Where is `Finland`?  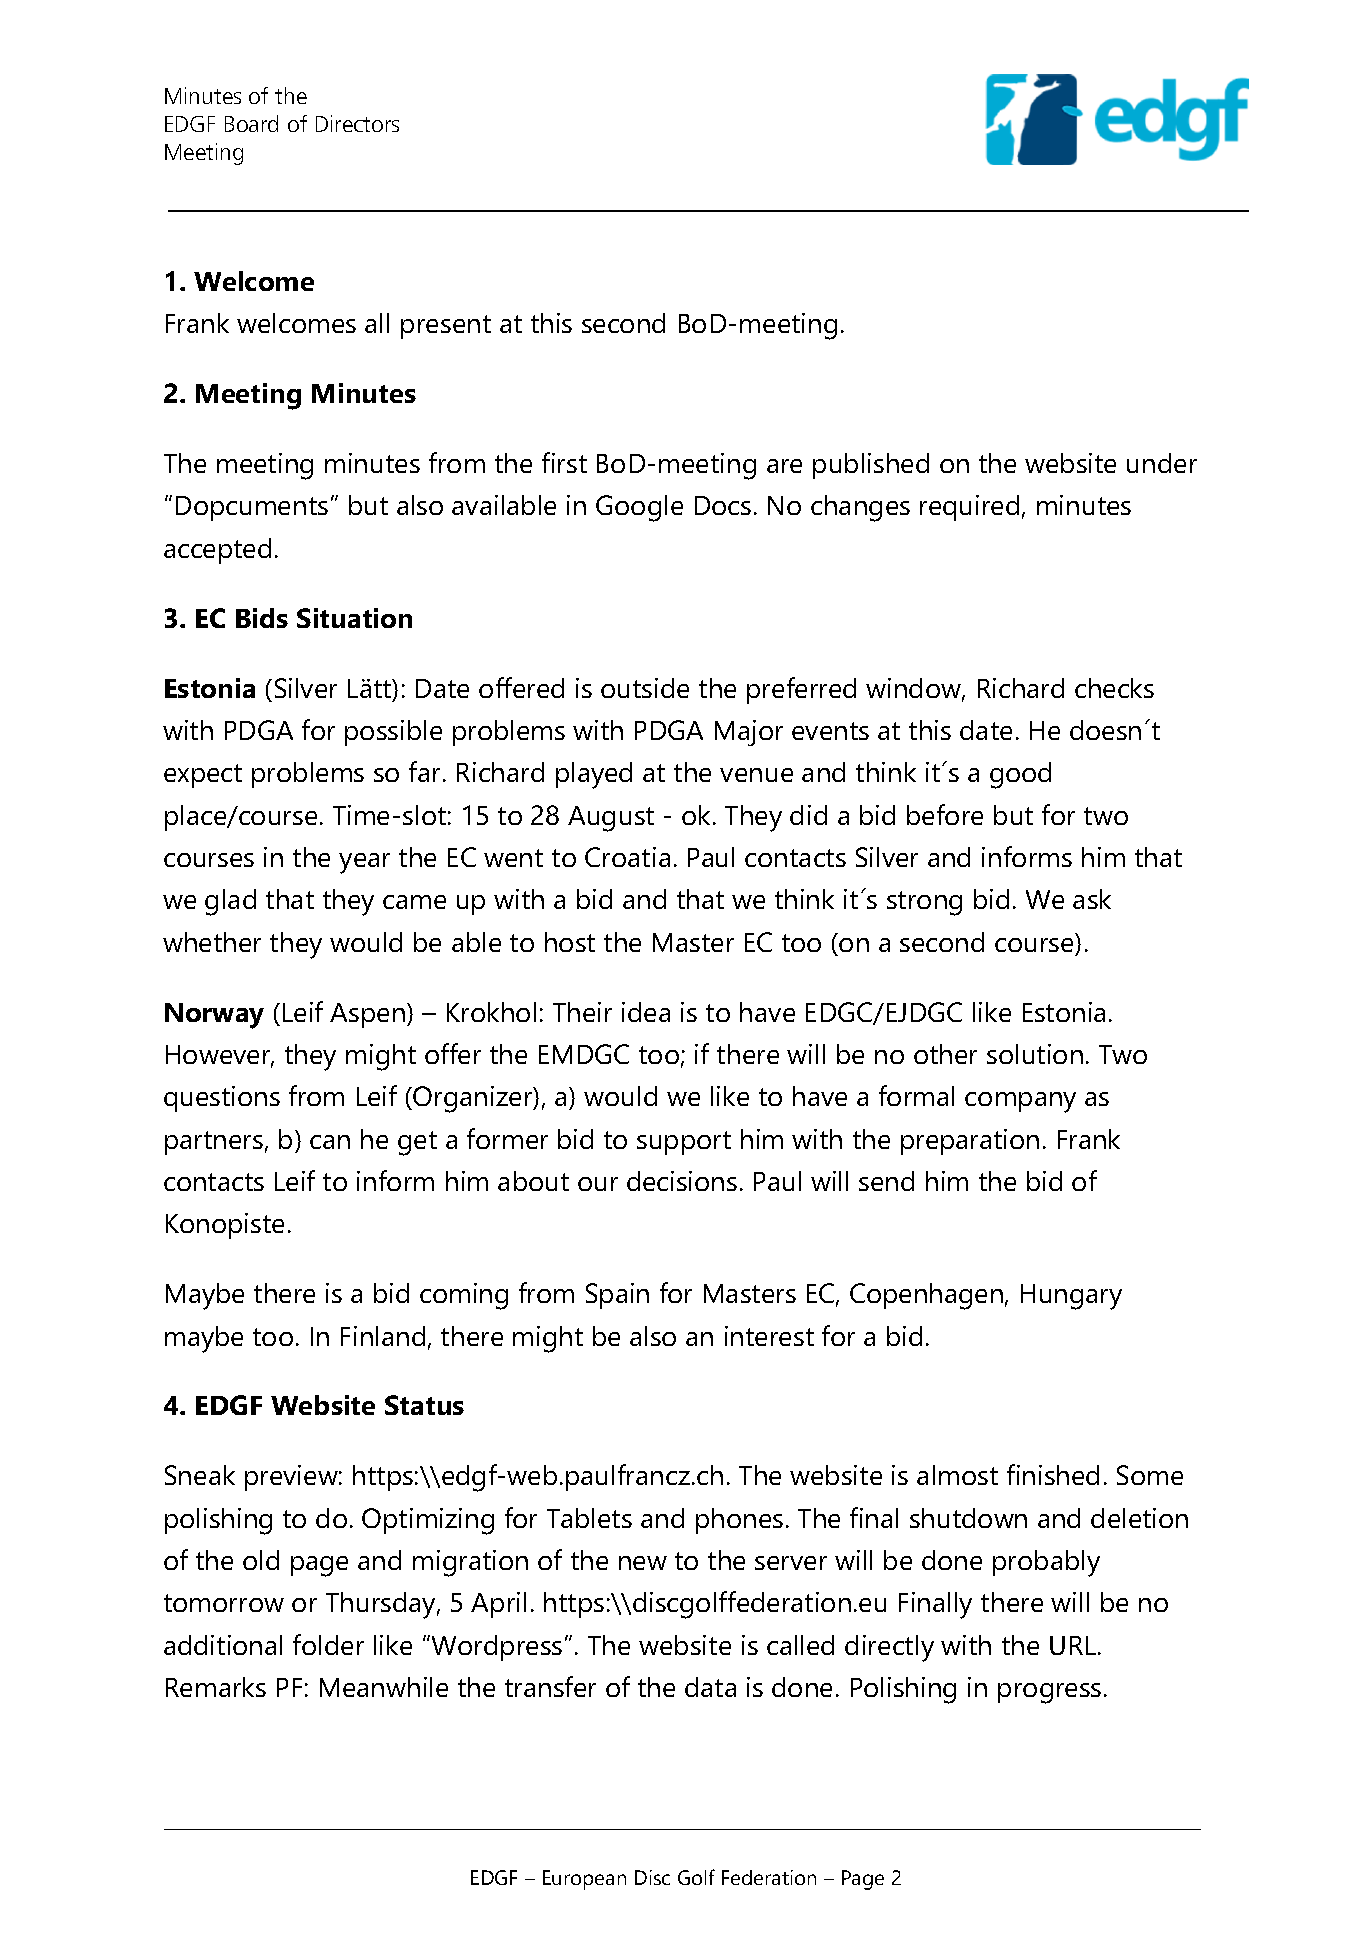
Finland is located at coordinates (383, 1336).
